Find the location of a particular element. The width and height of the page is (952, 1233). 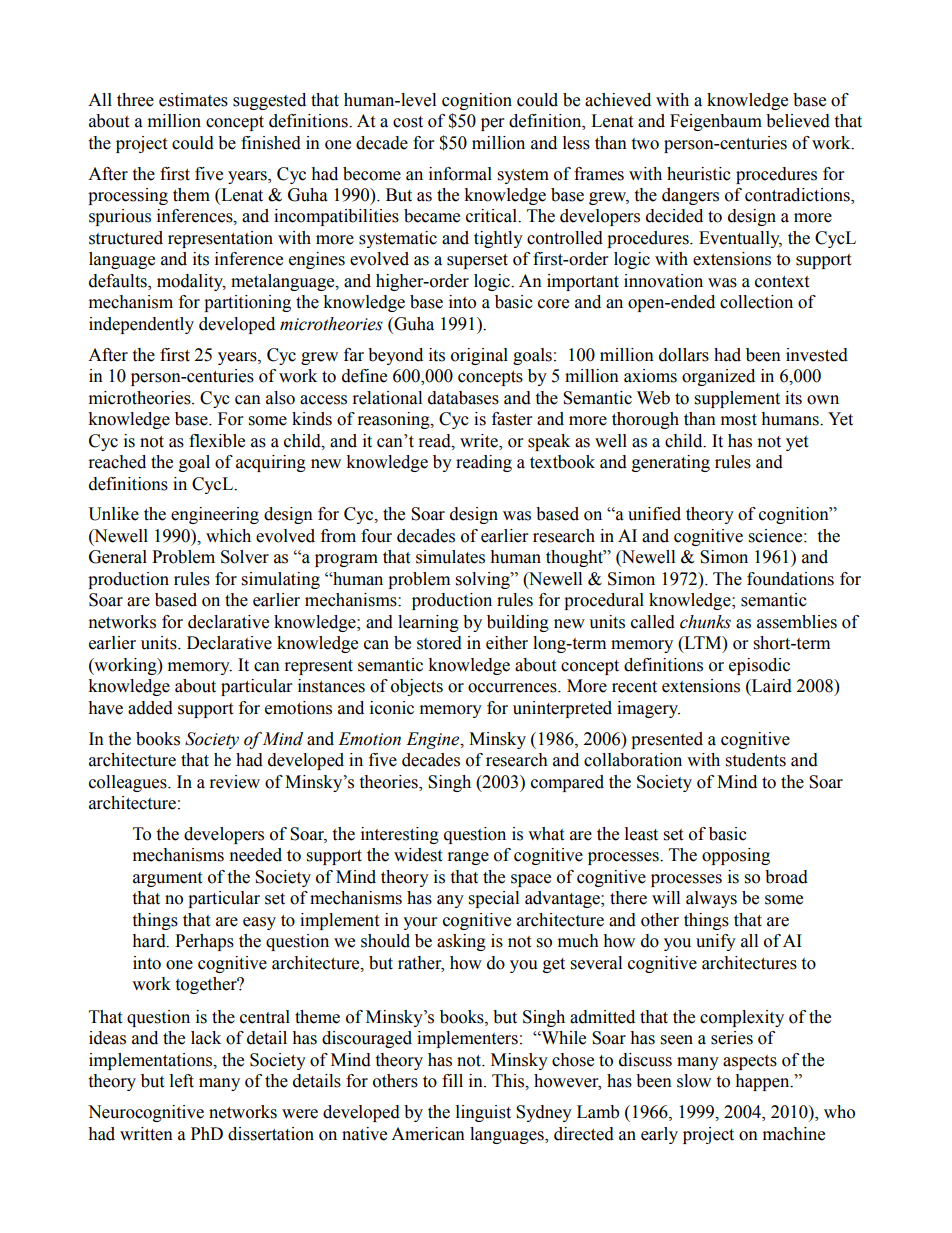

Feigenbaum is located at coordinates (716, 122).
